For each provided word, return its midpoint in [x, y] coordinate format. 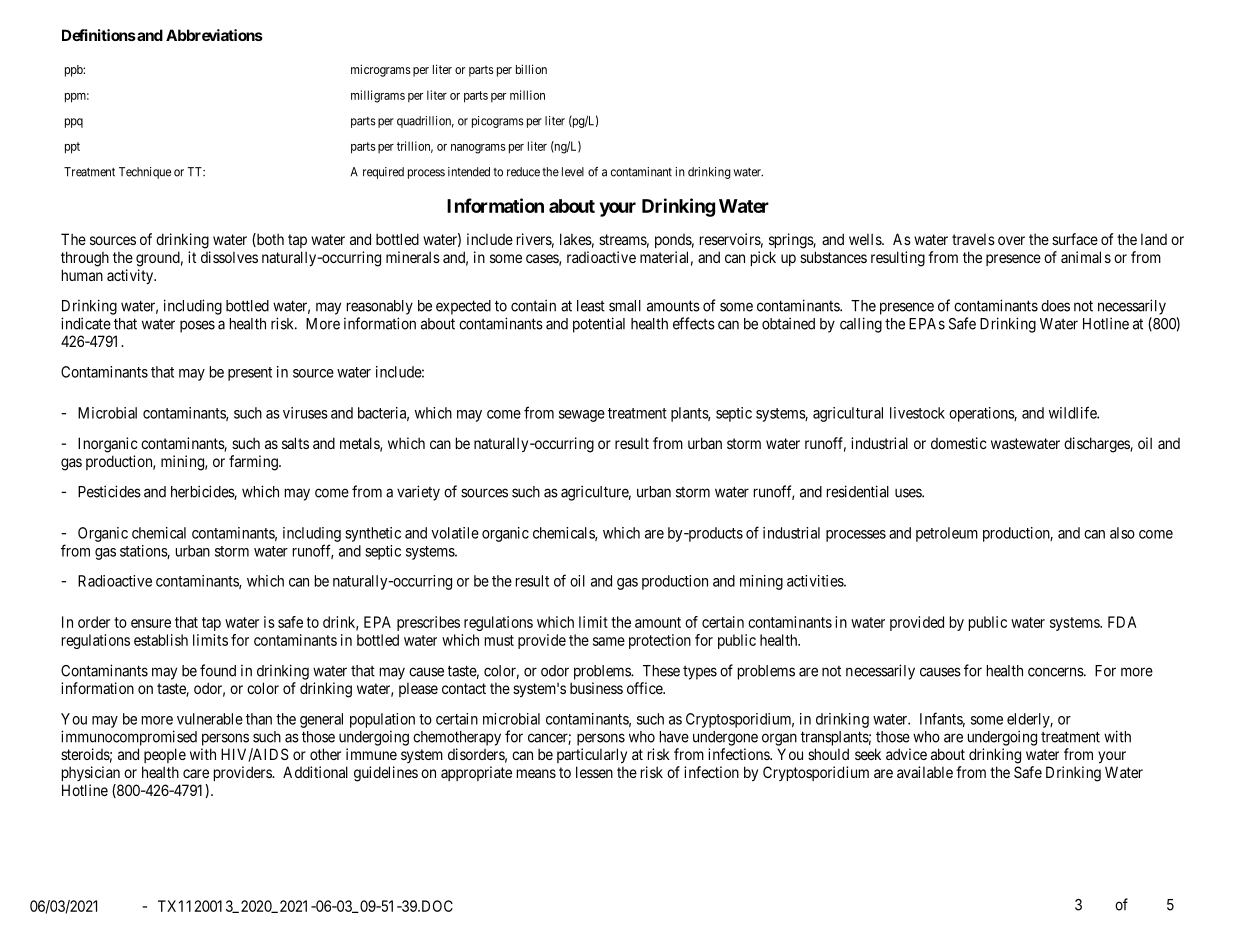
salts [295, 443]
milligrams [378, 96]
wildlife [1073, 412]
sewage [582, 416]
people [165, 755]
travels [973, 239]
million [527, 95]
